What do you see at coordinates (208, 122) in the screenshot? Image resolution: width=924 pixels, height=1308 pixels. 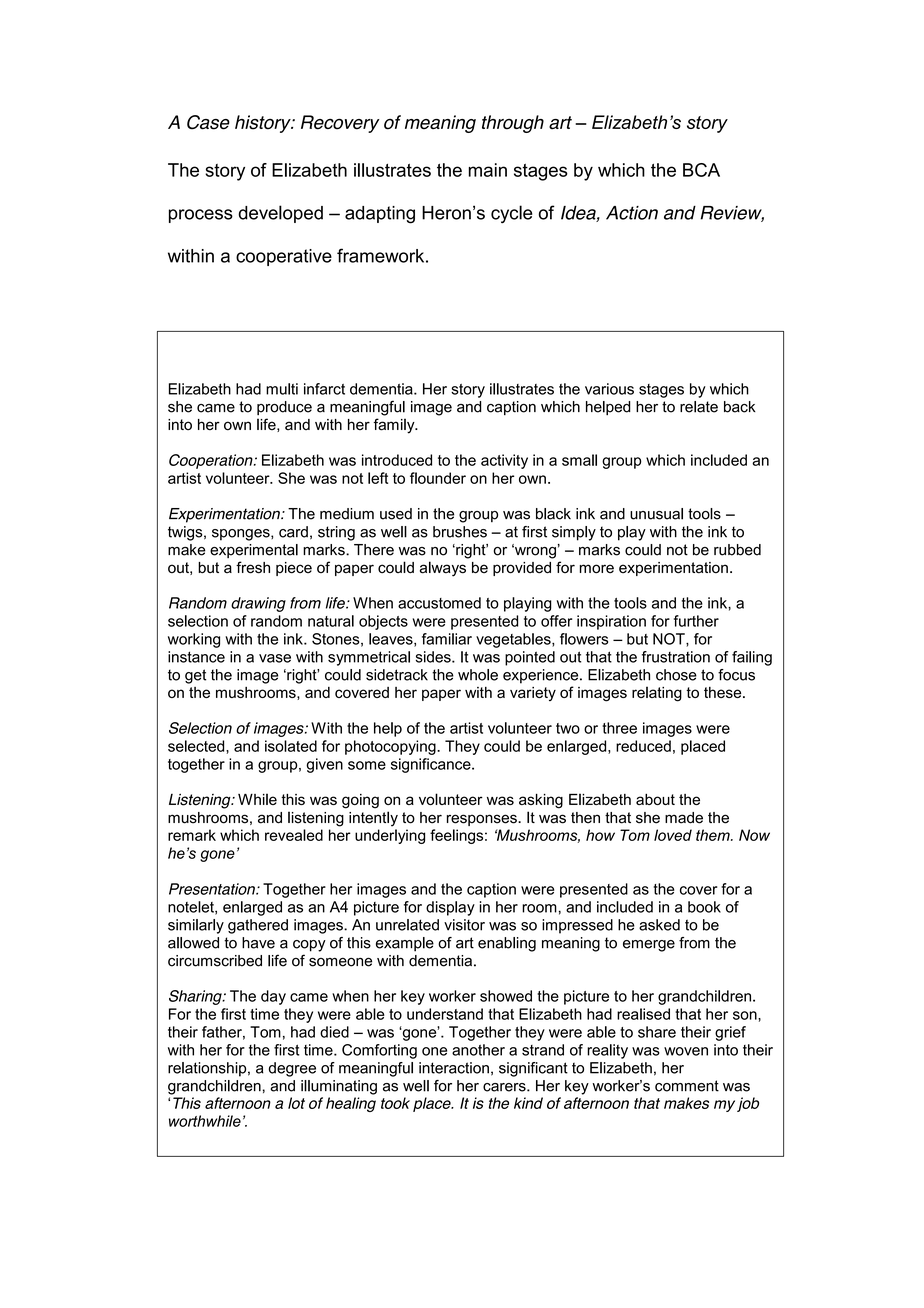 I see `Case` at bounding box center [208, 122].
